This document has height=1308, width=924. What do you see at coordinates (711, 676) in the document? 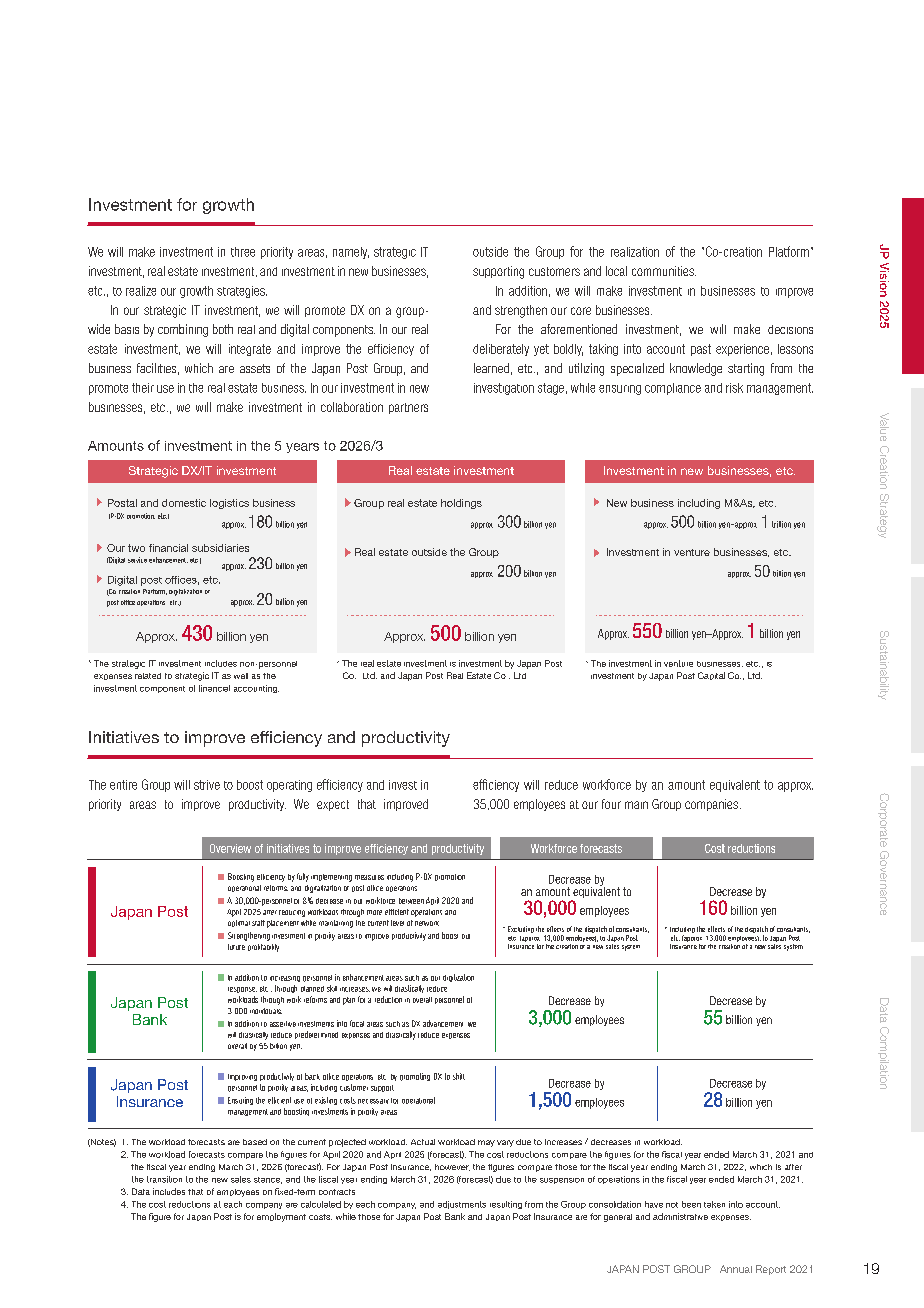
I see `Capital` at bounding box center [711, 676].
